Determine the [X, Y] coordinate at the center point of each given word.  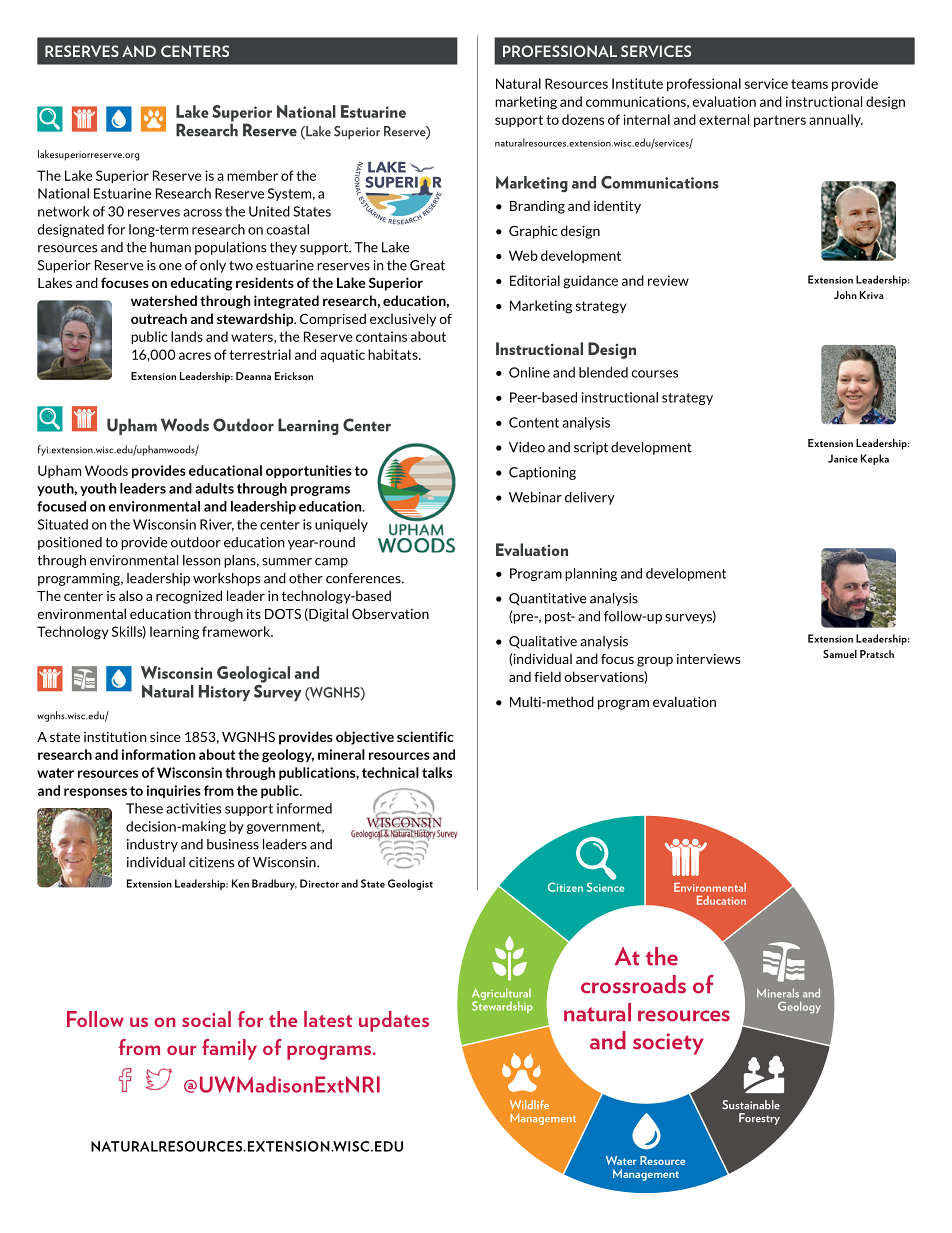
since [165, 737]
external [724, 119]
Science [605, 887]
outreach [159, 318]
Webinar [535, 497]
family [229, 1049]
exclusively [403, 320]
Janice [843, 458]
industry [152, 845]
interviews [708, 659]
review [668, 280]
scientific [425, 736]
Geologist [410, 884]
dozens [583, 119]
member [252, 175]
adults [214, 488]
